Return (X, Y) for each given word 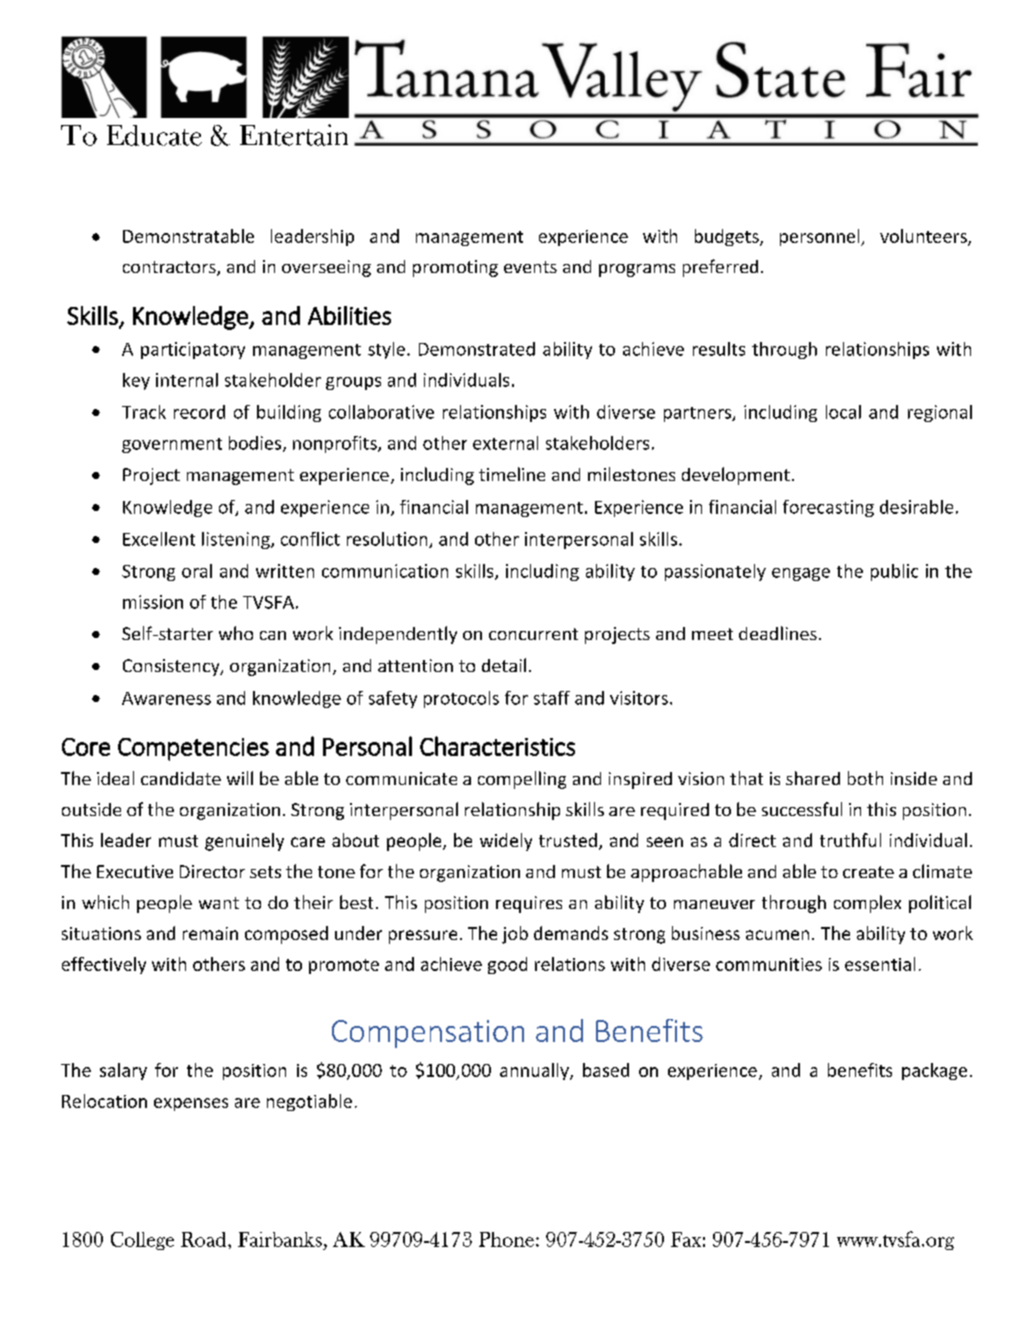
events (530, 267)
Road (205, 1239)
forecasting (828, 508)
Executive (135, 871)
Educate (154, 135)
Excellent (159, 539)
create (868, 872)
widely (506, 842)
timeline (512, 474)
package (934, 1071)
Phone (506, 1239)
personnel (821, 237)
